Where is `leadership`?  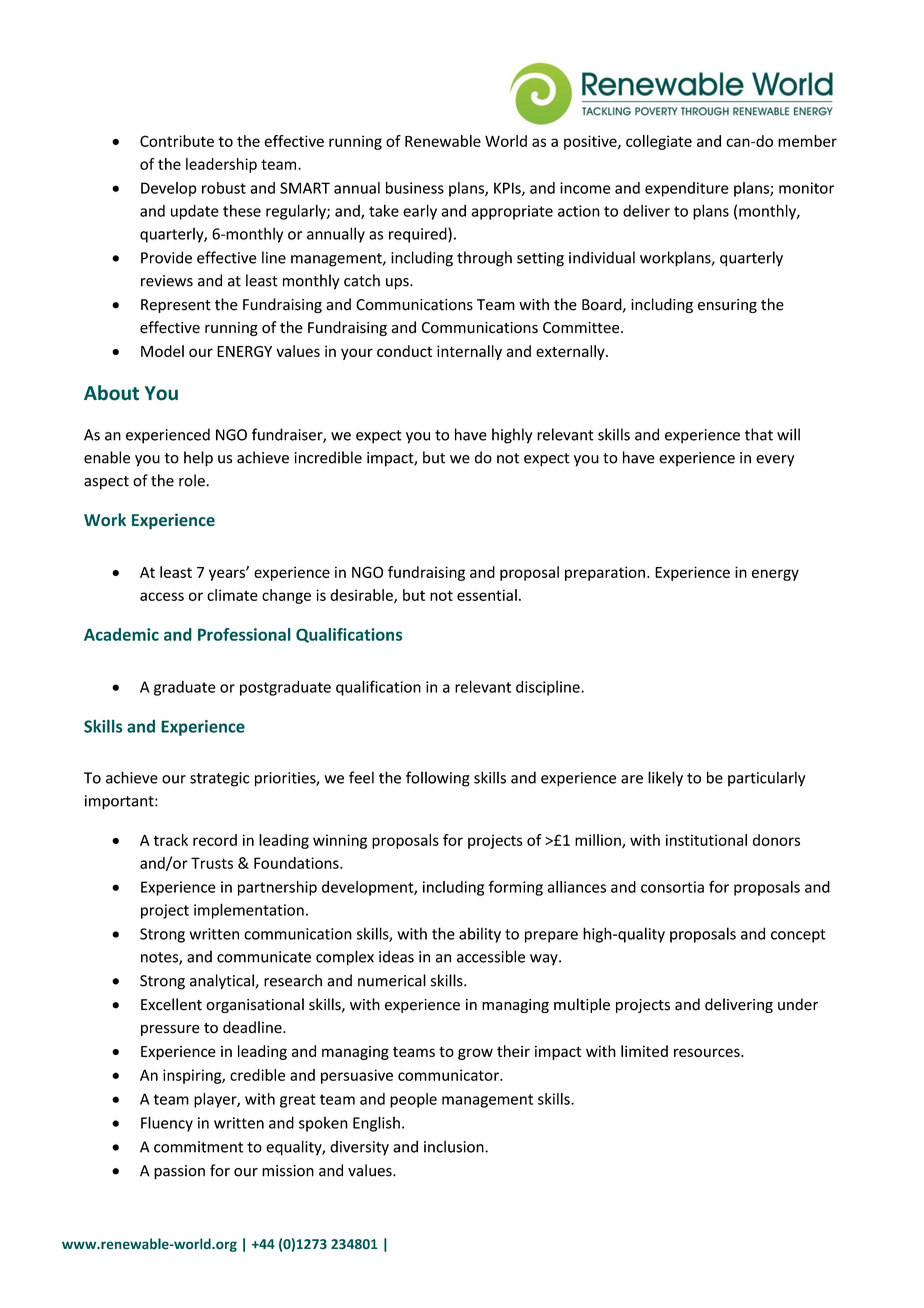 leadership is located at coordinates (221, 165).
